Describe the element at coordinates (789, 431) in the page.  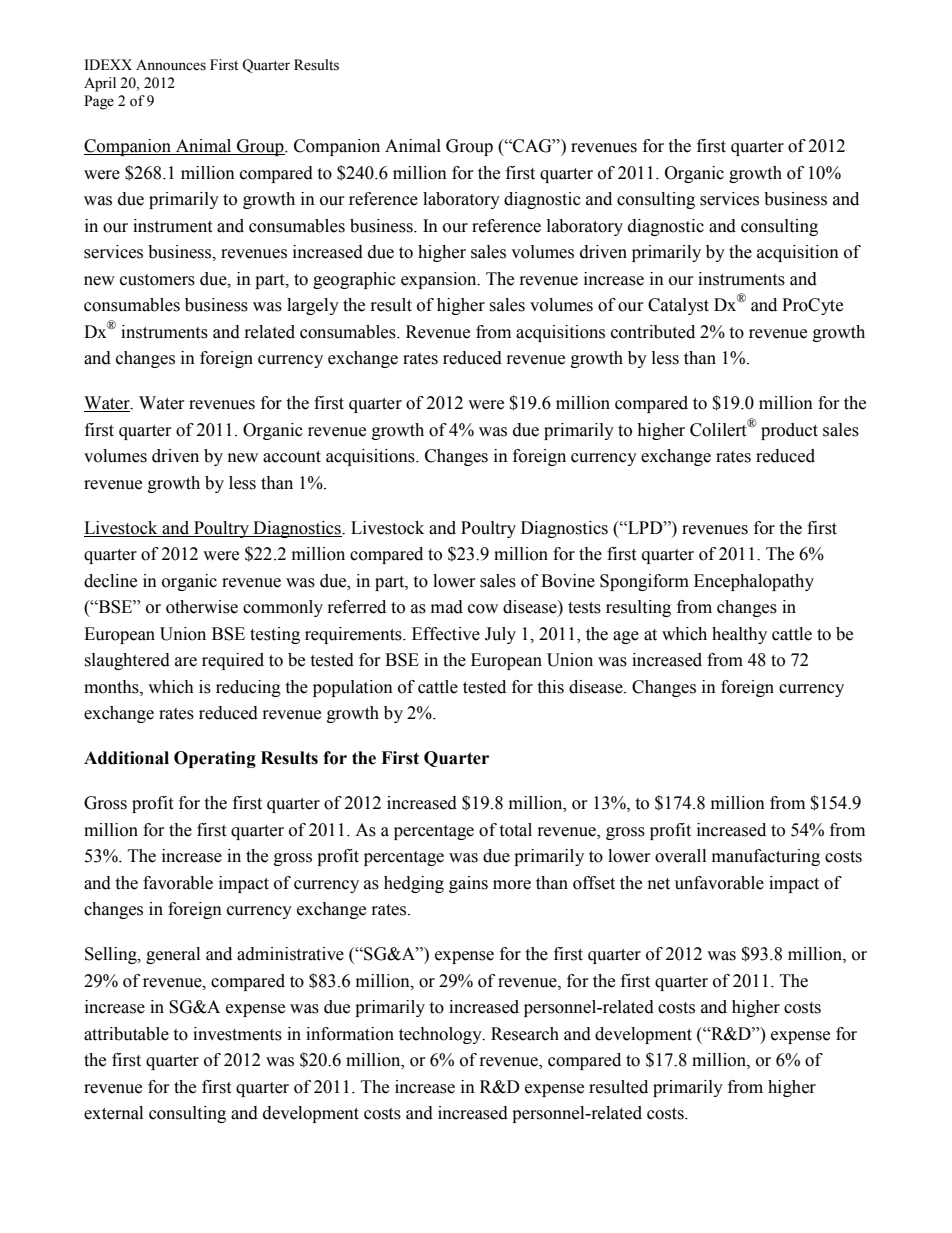
I see `product` at that location.
